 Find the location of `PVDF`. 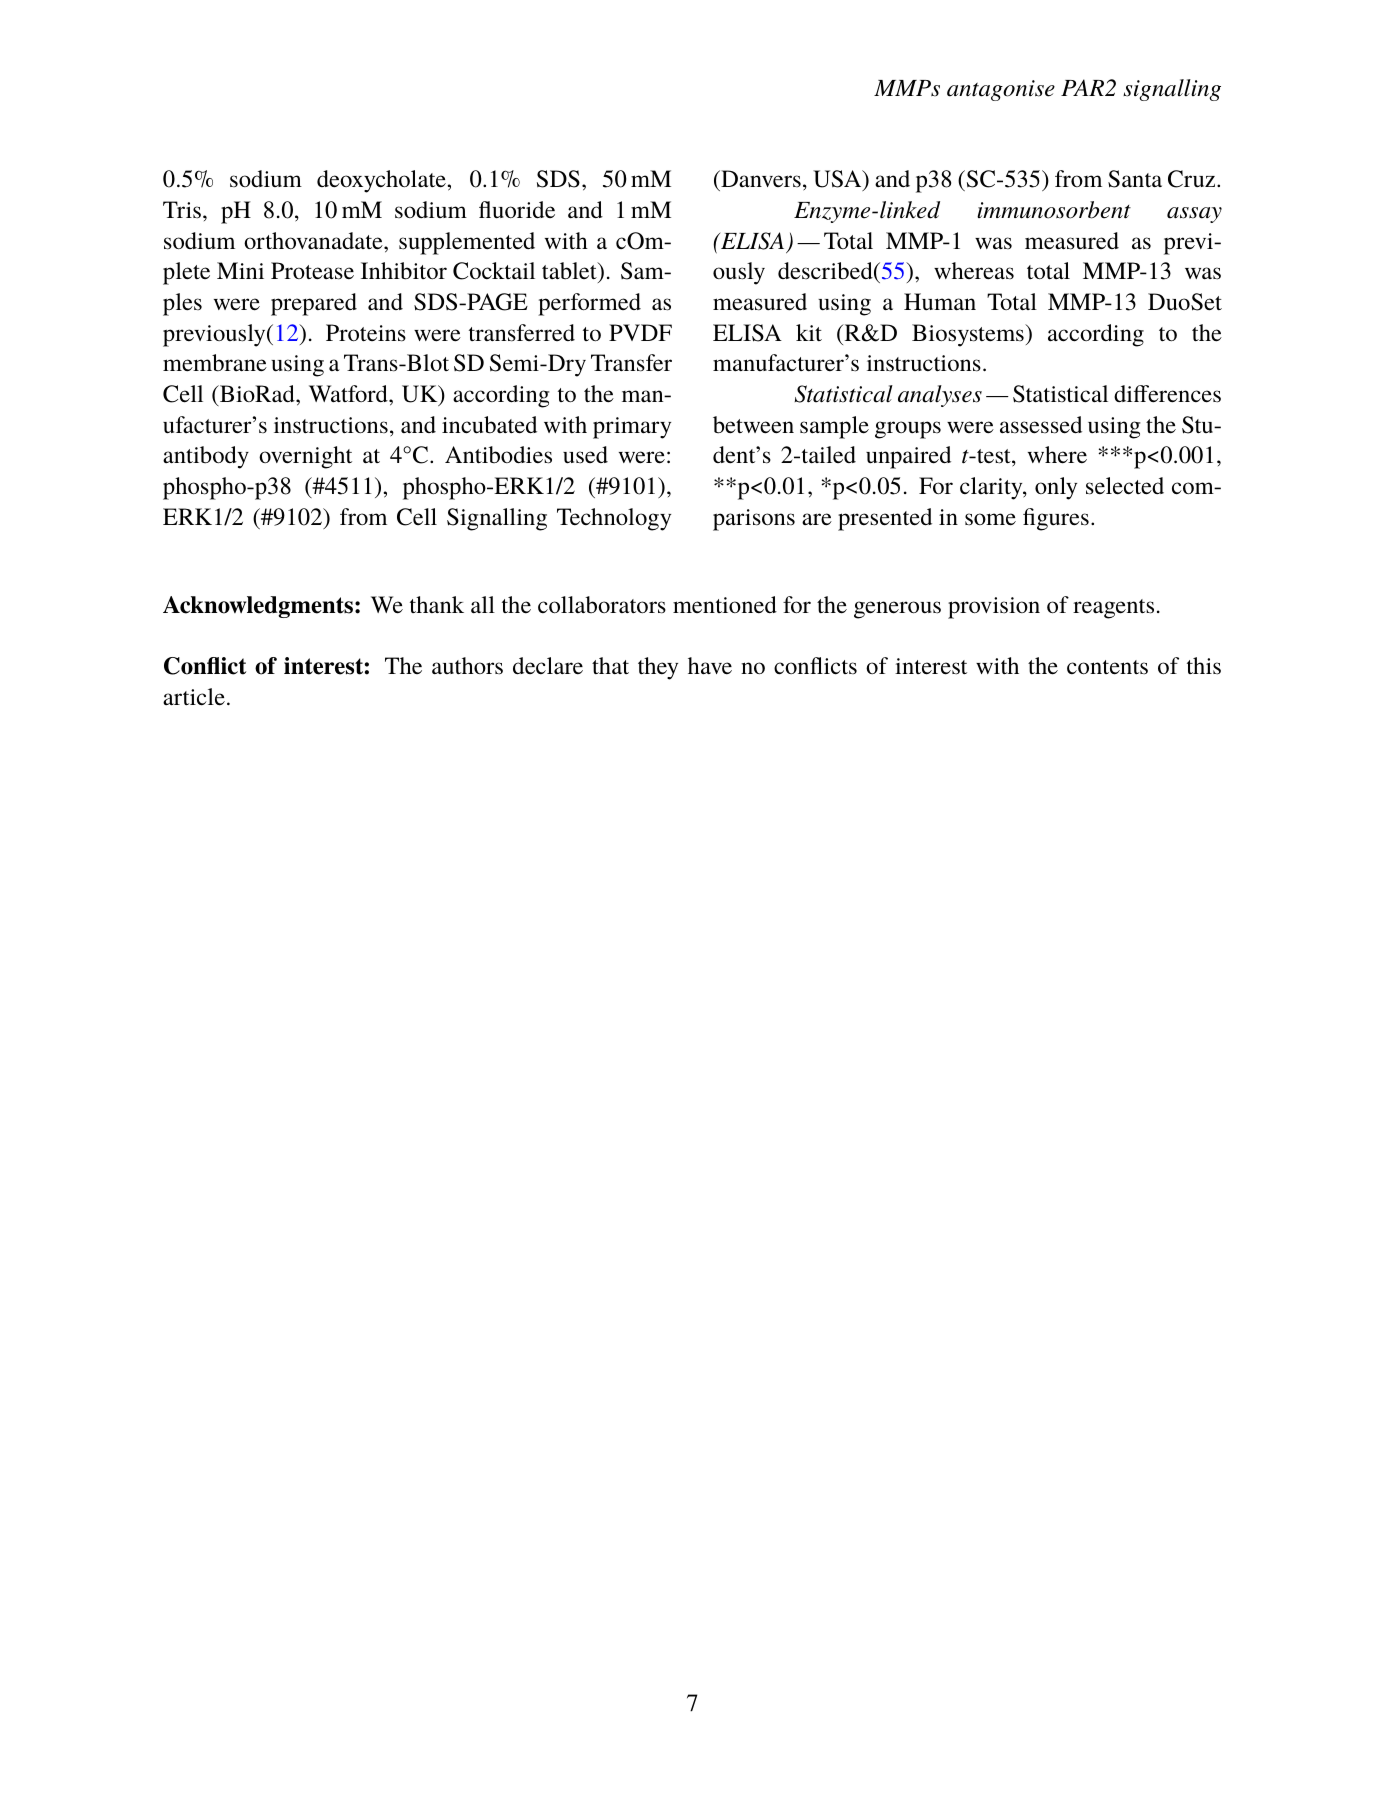

PVDF is located at coordinates (640, 332).
